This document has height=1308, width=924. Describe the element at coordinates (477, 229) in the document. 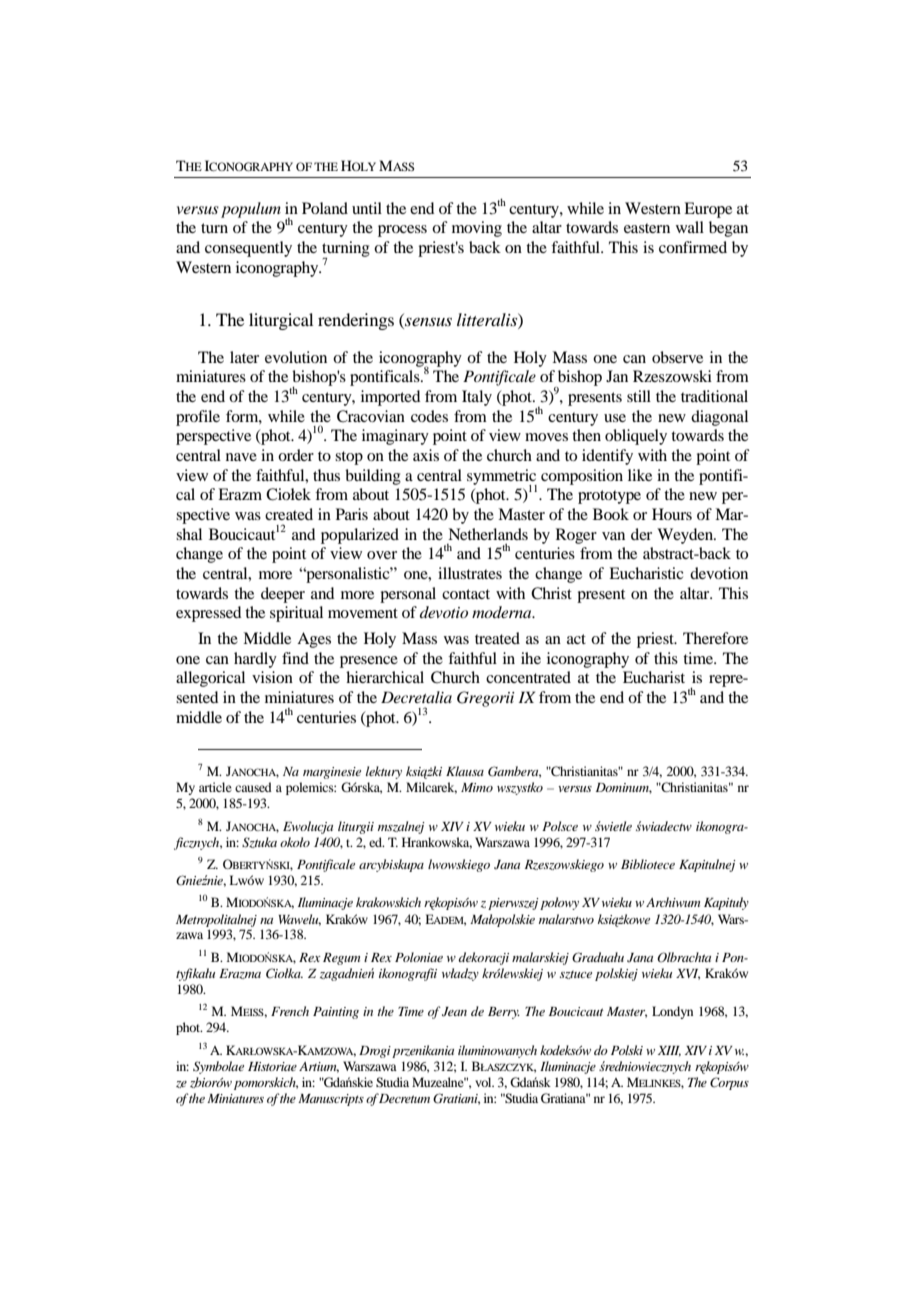

I see `moving` at that location.
